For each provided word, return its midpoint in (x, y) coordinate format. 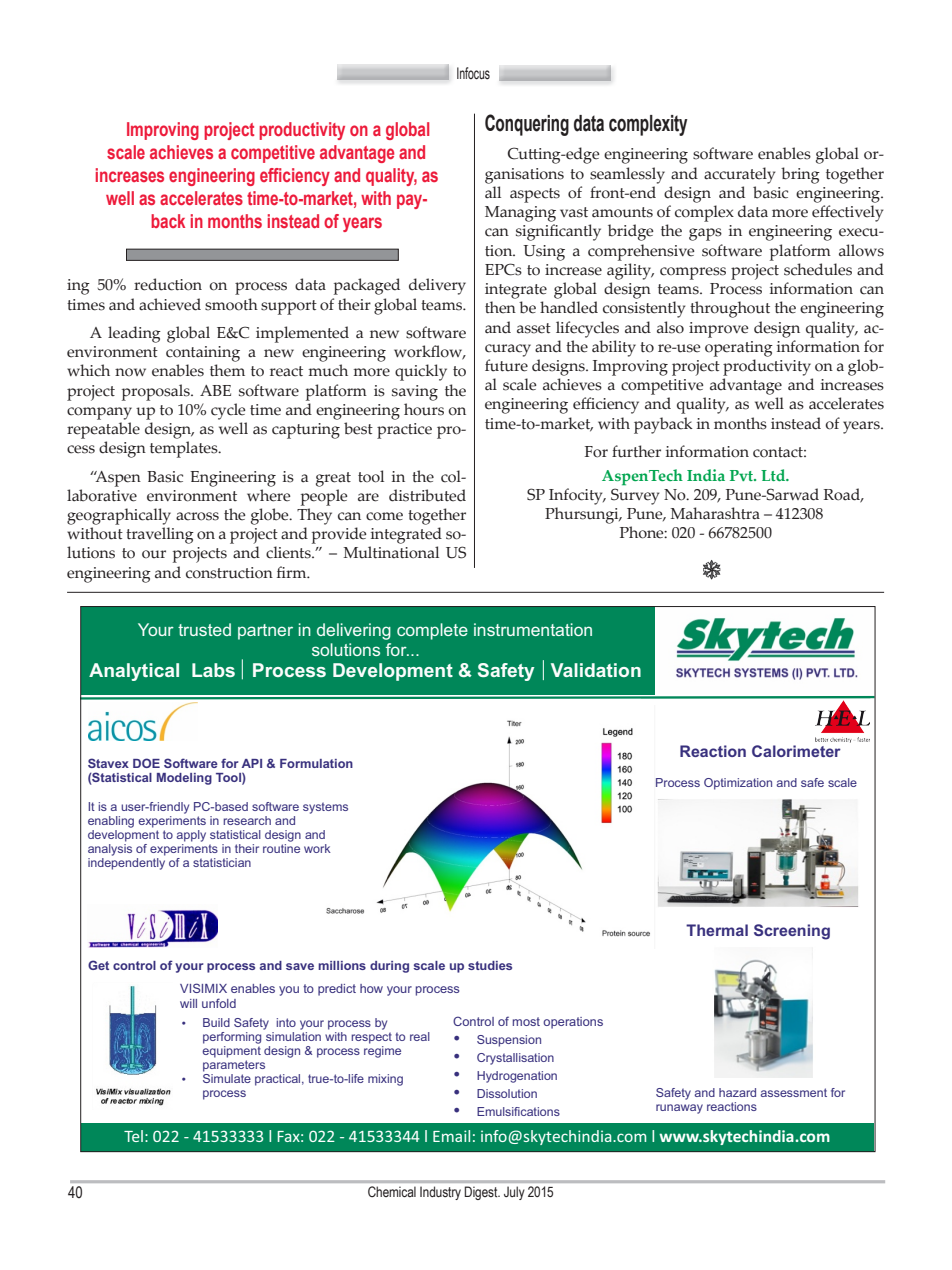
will (188, 1003)
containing (203, 354)
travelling (160, 535)
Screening (792, 932)
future (506, 365)
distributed (427, 495)
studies (490, 965)
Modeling (184, 779)
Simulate (227, 1077)
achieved (170, 304)
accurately (740, 175)
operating (739, 349)
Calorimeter (796, 751)
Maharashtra (715, 513)
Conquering (527, 125)
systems (325, 808)
